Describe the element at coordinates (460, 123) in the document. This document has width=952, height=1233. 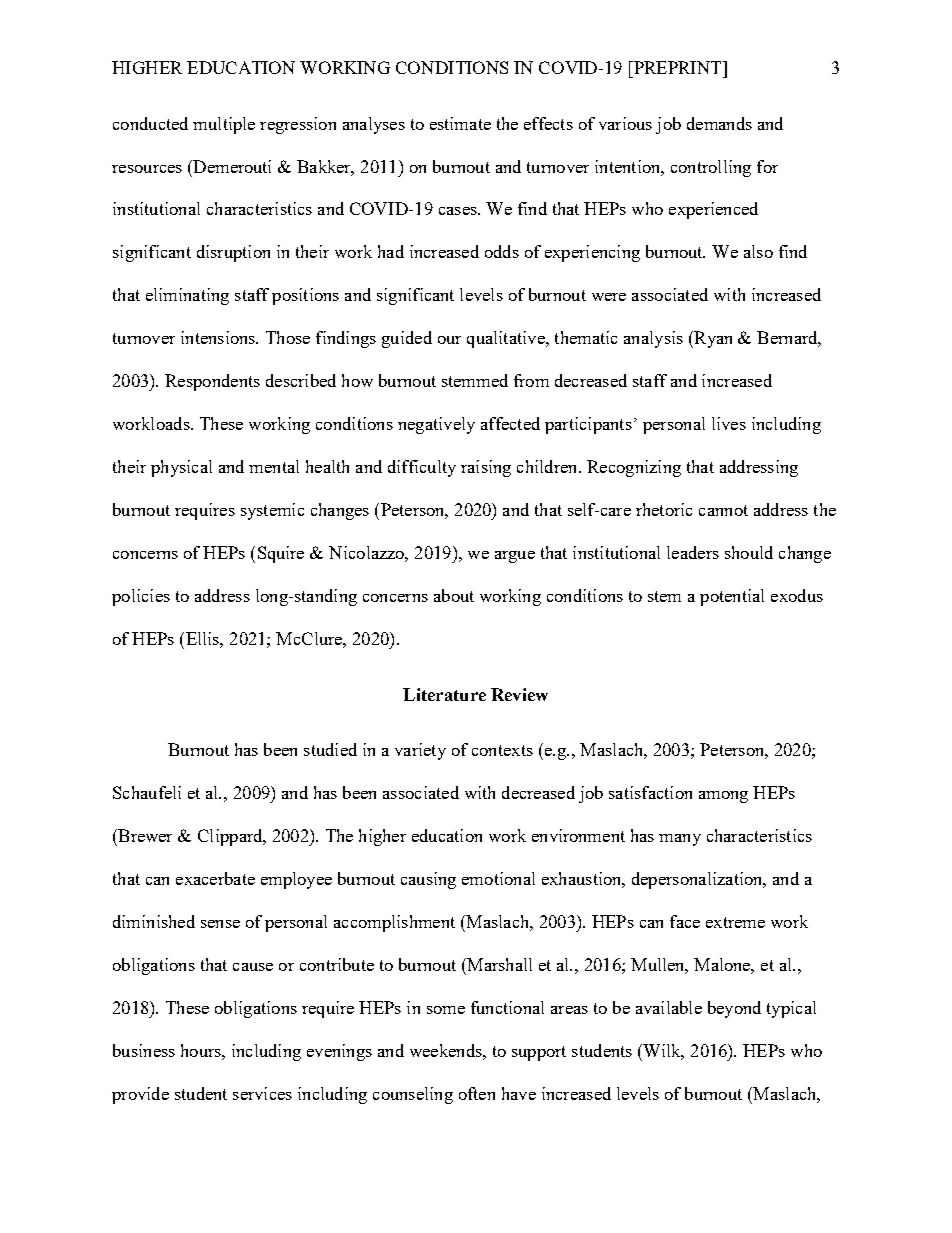
I see `estimate` at that location.
